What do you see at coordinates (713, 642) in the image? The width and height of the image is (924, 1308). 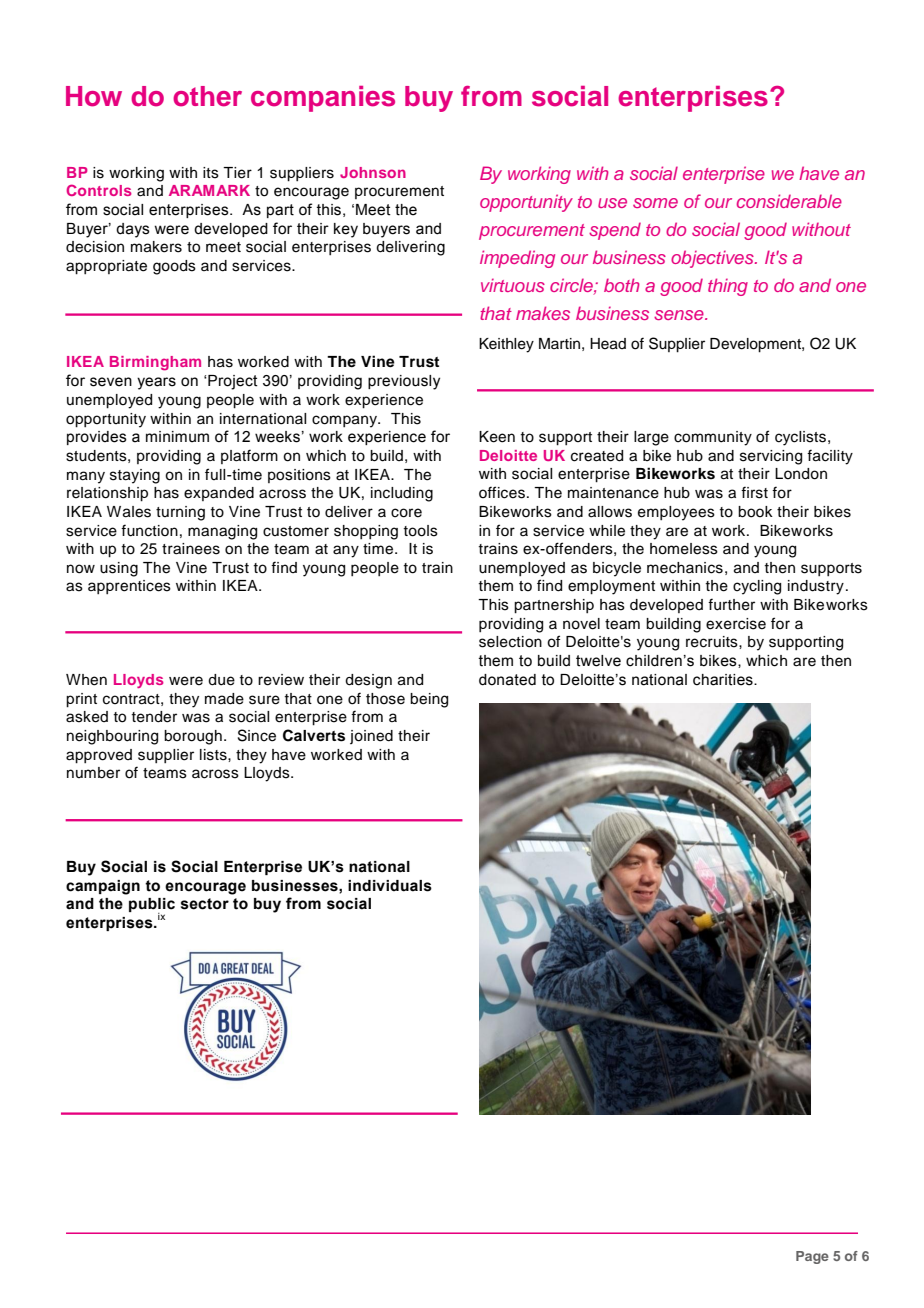 I see `recruits` at bounding box center [713, 642].
